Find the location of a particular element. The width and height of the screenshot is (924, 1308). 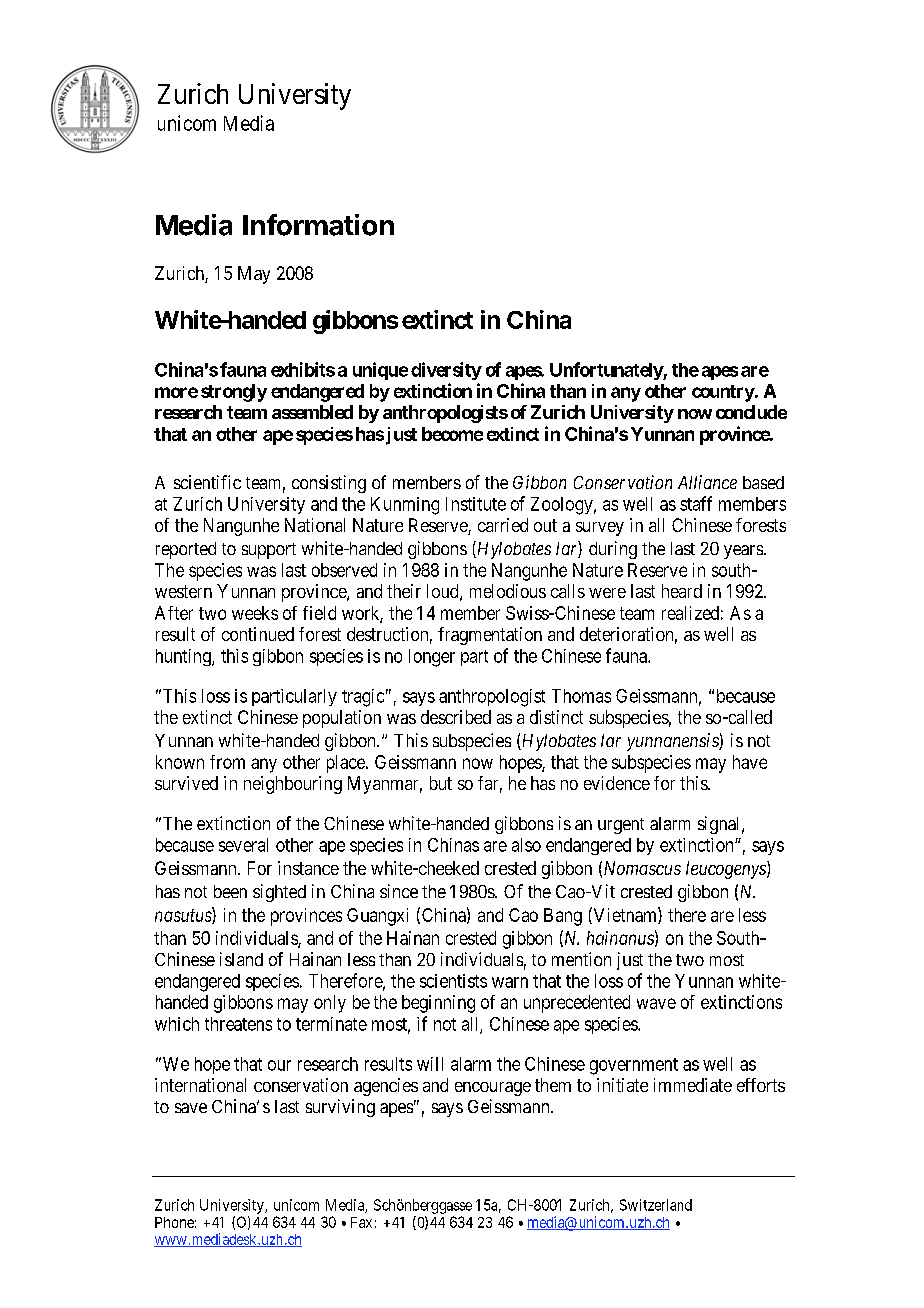

Unfortunately is located at coordinates (607, 371).
